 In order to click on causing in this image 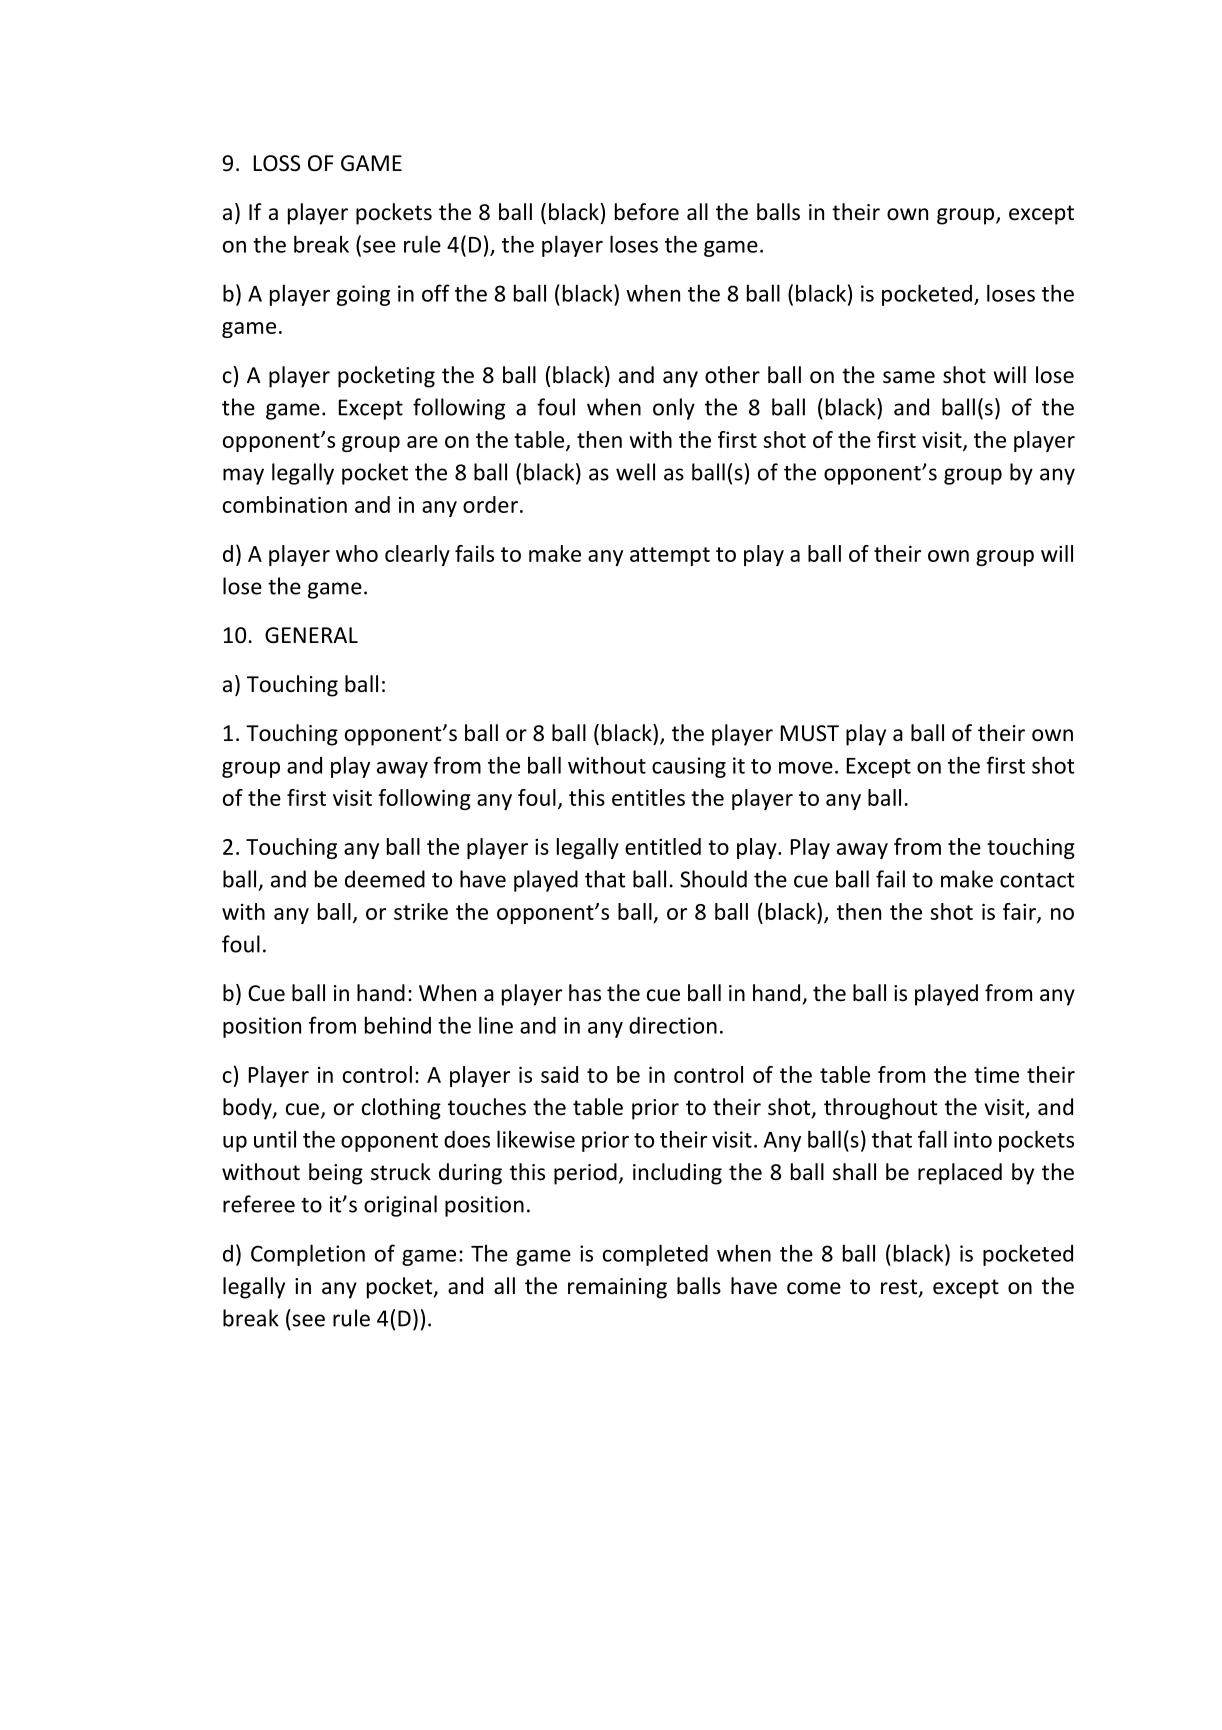, I will do `click(689, 767)`.
